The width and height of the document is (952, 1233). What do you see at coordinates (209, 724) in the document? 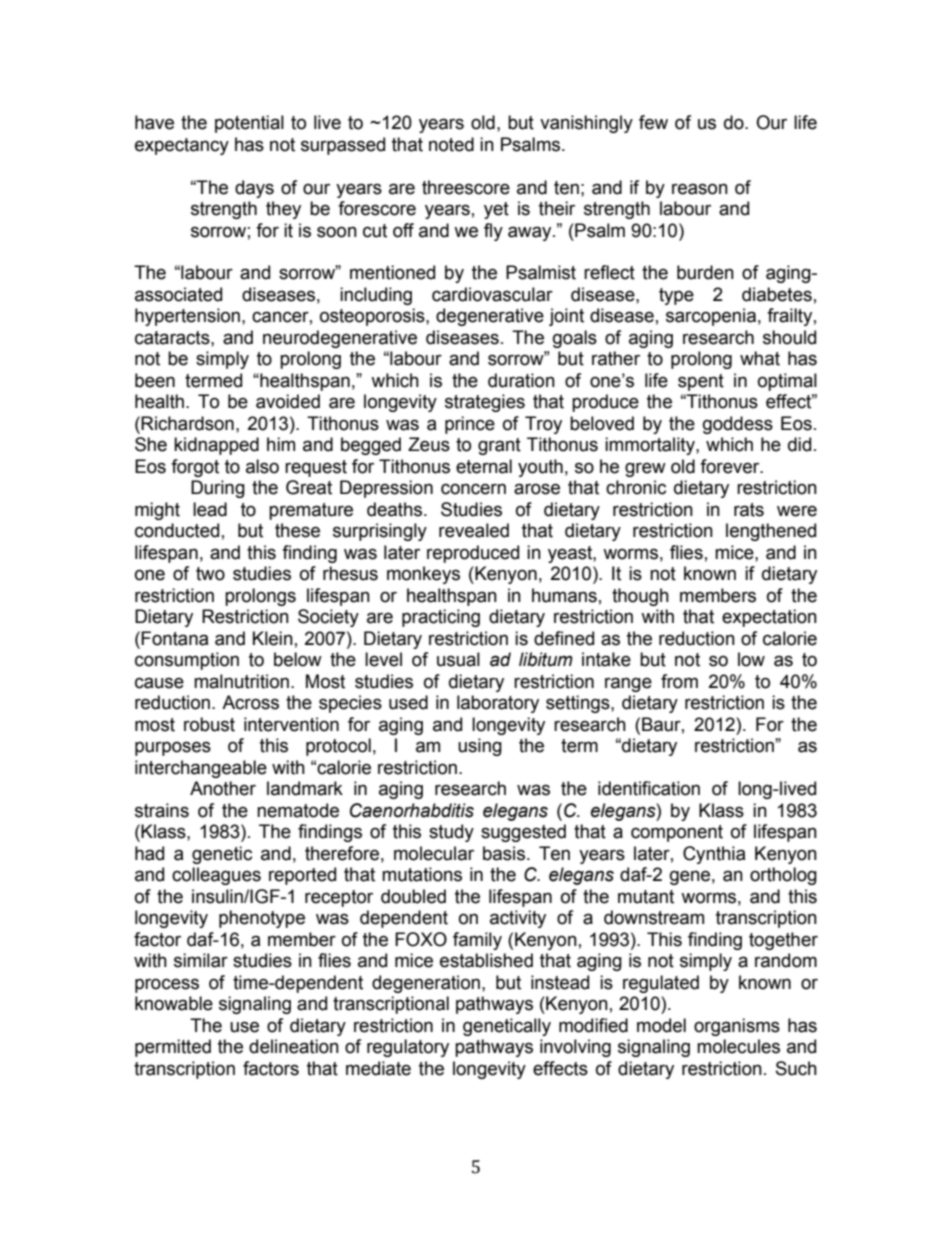
I see `robust` at bounding box center [209, 724].
